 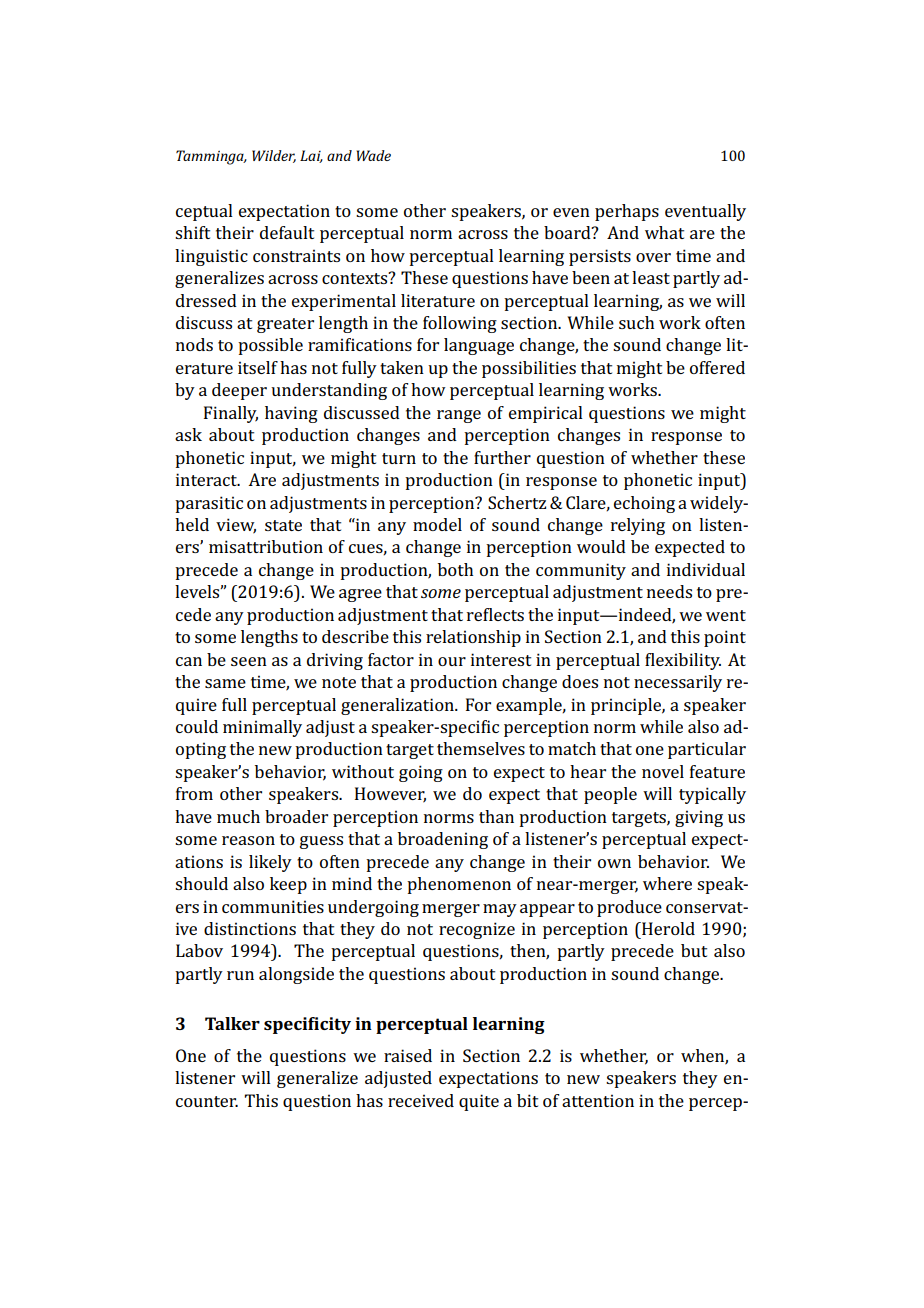 What do you see at coordinates (717, 367) in the screenshot?
I see `offered` at bounding box center [717, 367].
